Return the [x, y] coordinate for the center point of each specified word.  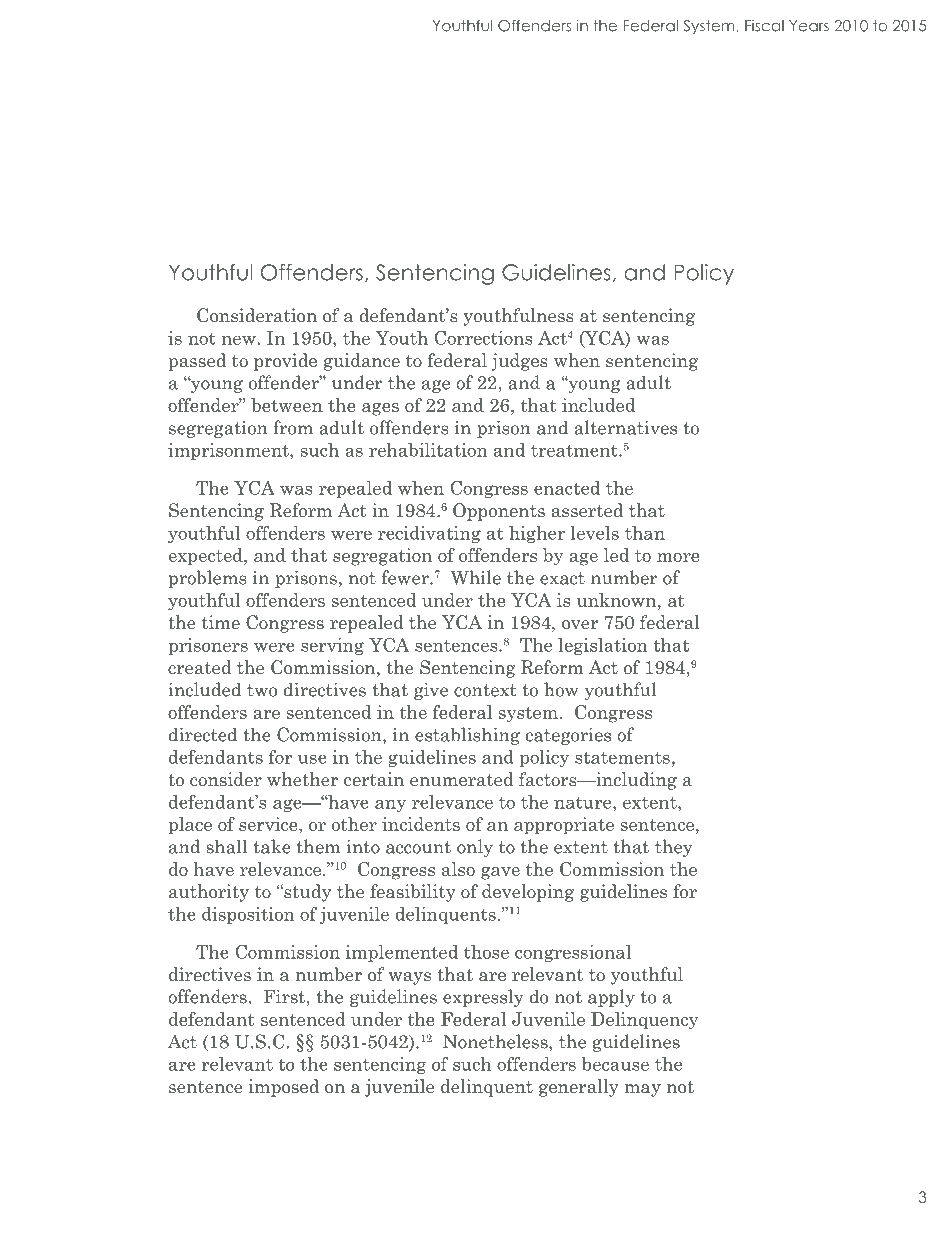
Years [809, 26]
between [287, 405]
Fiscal [764, 26]
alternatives [625, 427]
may [643, 1090]
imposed [284, 1088]
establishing [467, 736]
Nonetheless [496, 1041]
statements [622, 757]
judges [520, 362]
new [239, 340]
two [262, 690]
